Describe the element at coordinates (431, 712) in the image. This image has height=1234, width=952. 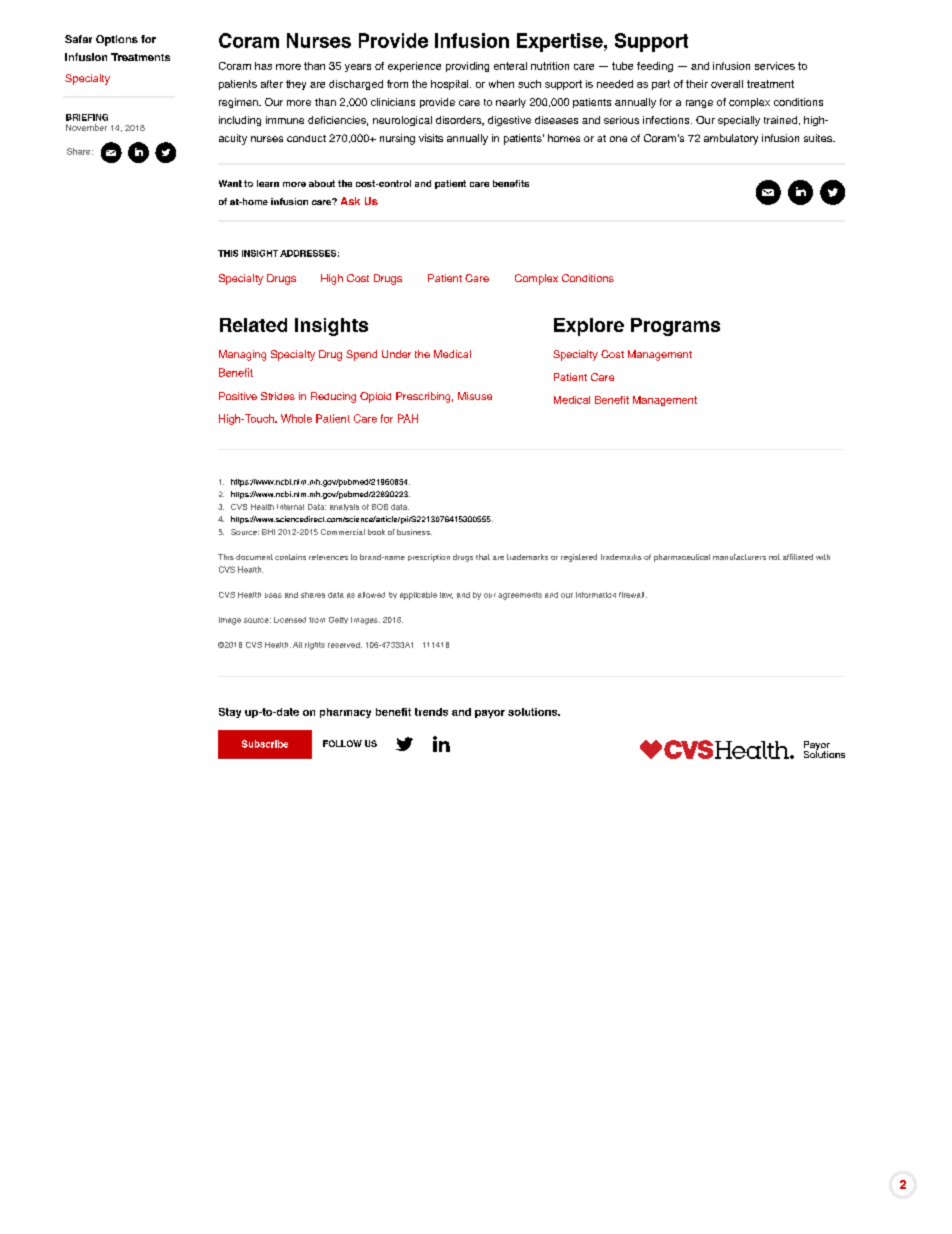
I see `trends` at that location.
